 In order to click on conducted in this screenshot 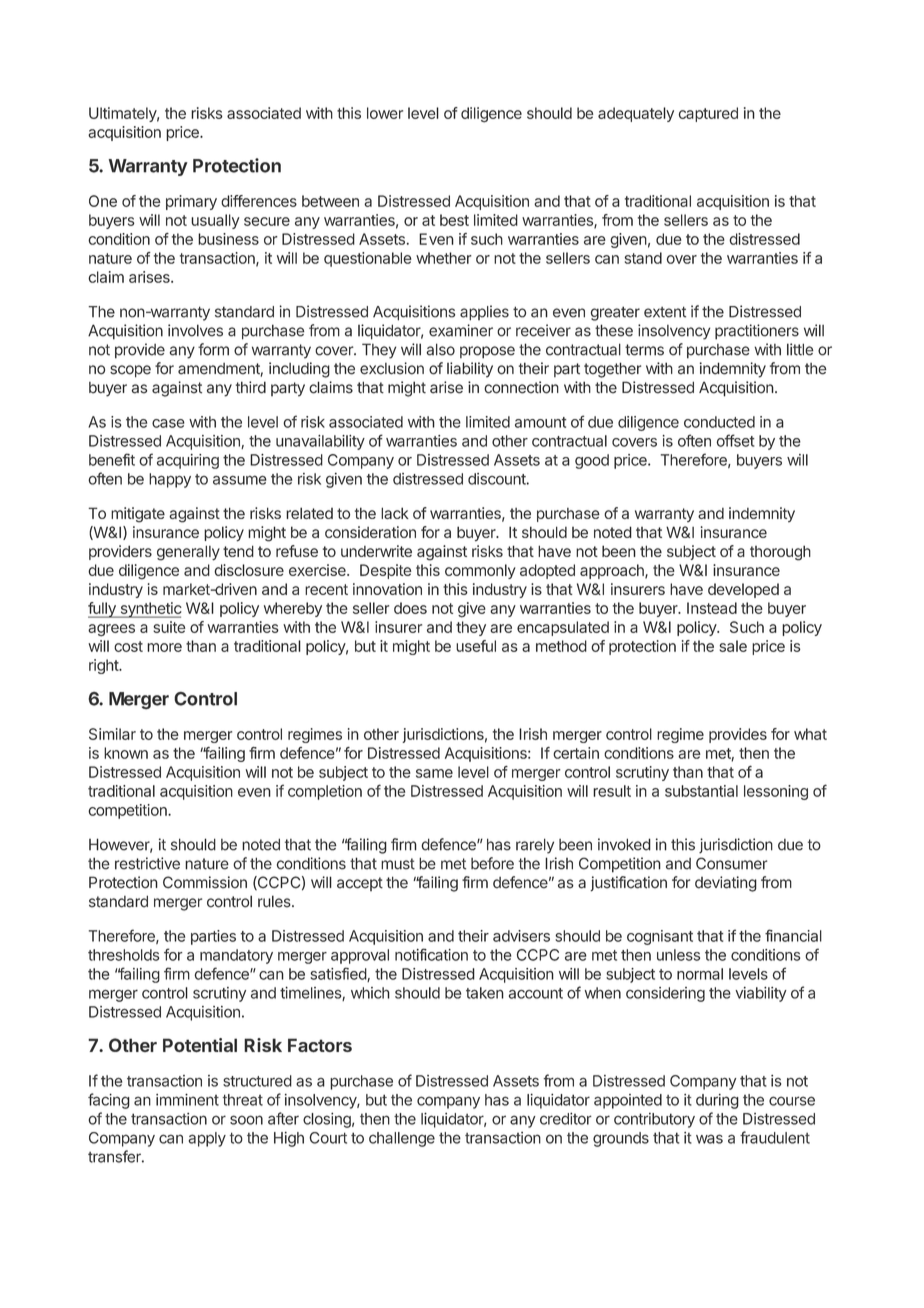, I will do `click(719, 422)`.
